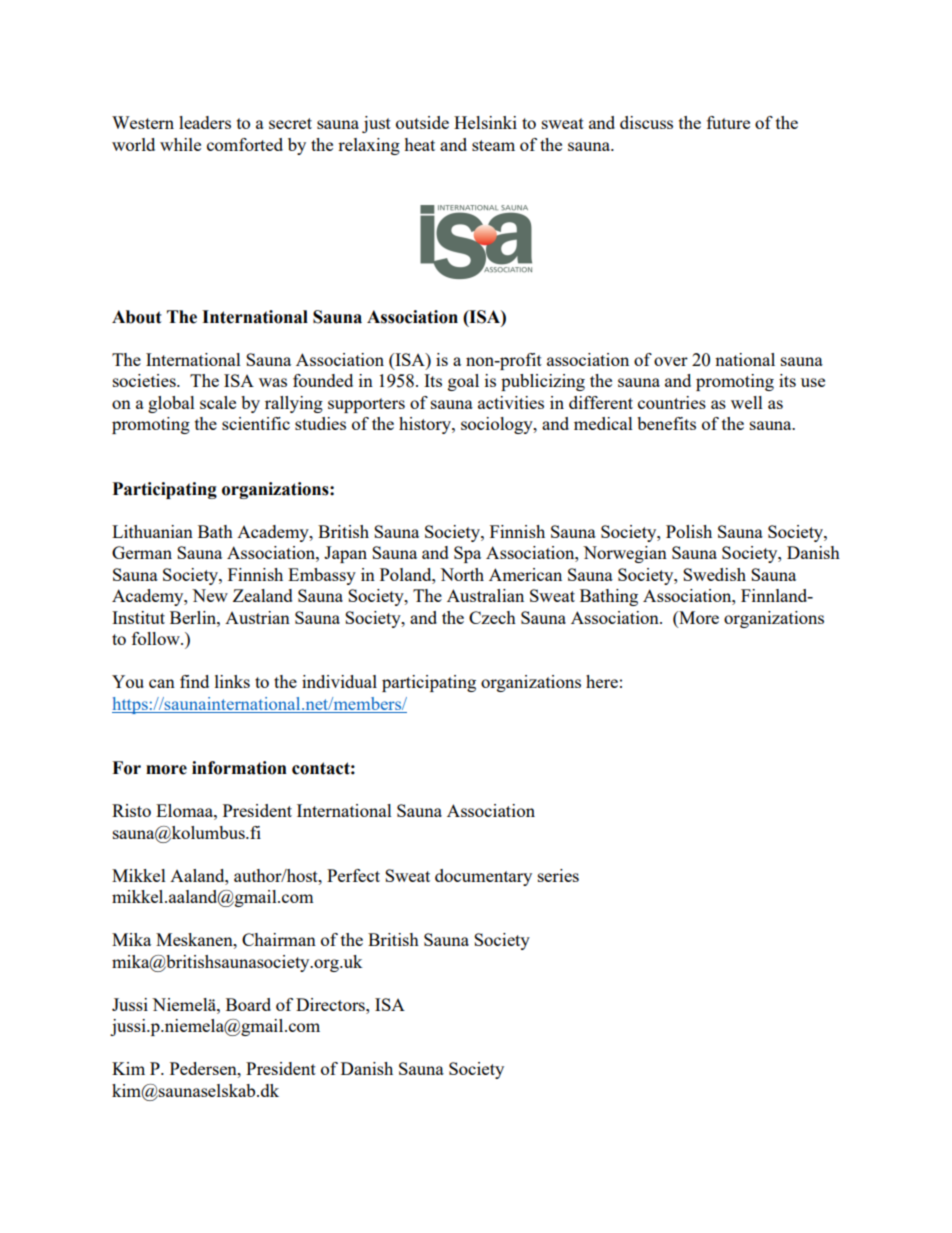  I want to click on Swedish, so click(714, 574).
